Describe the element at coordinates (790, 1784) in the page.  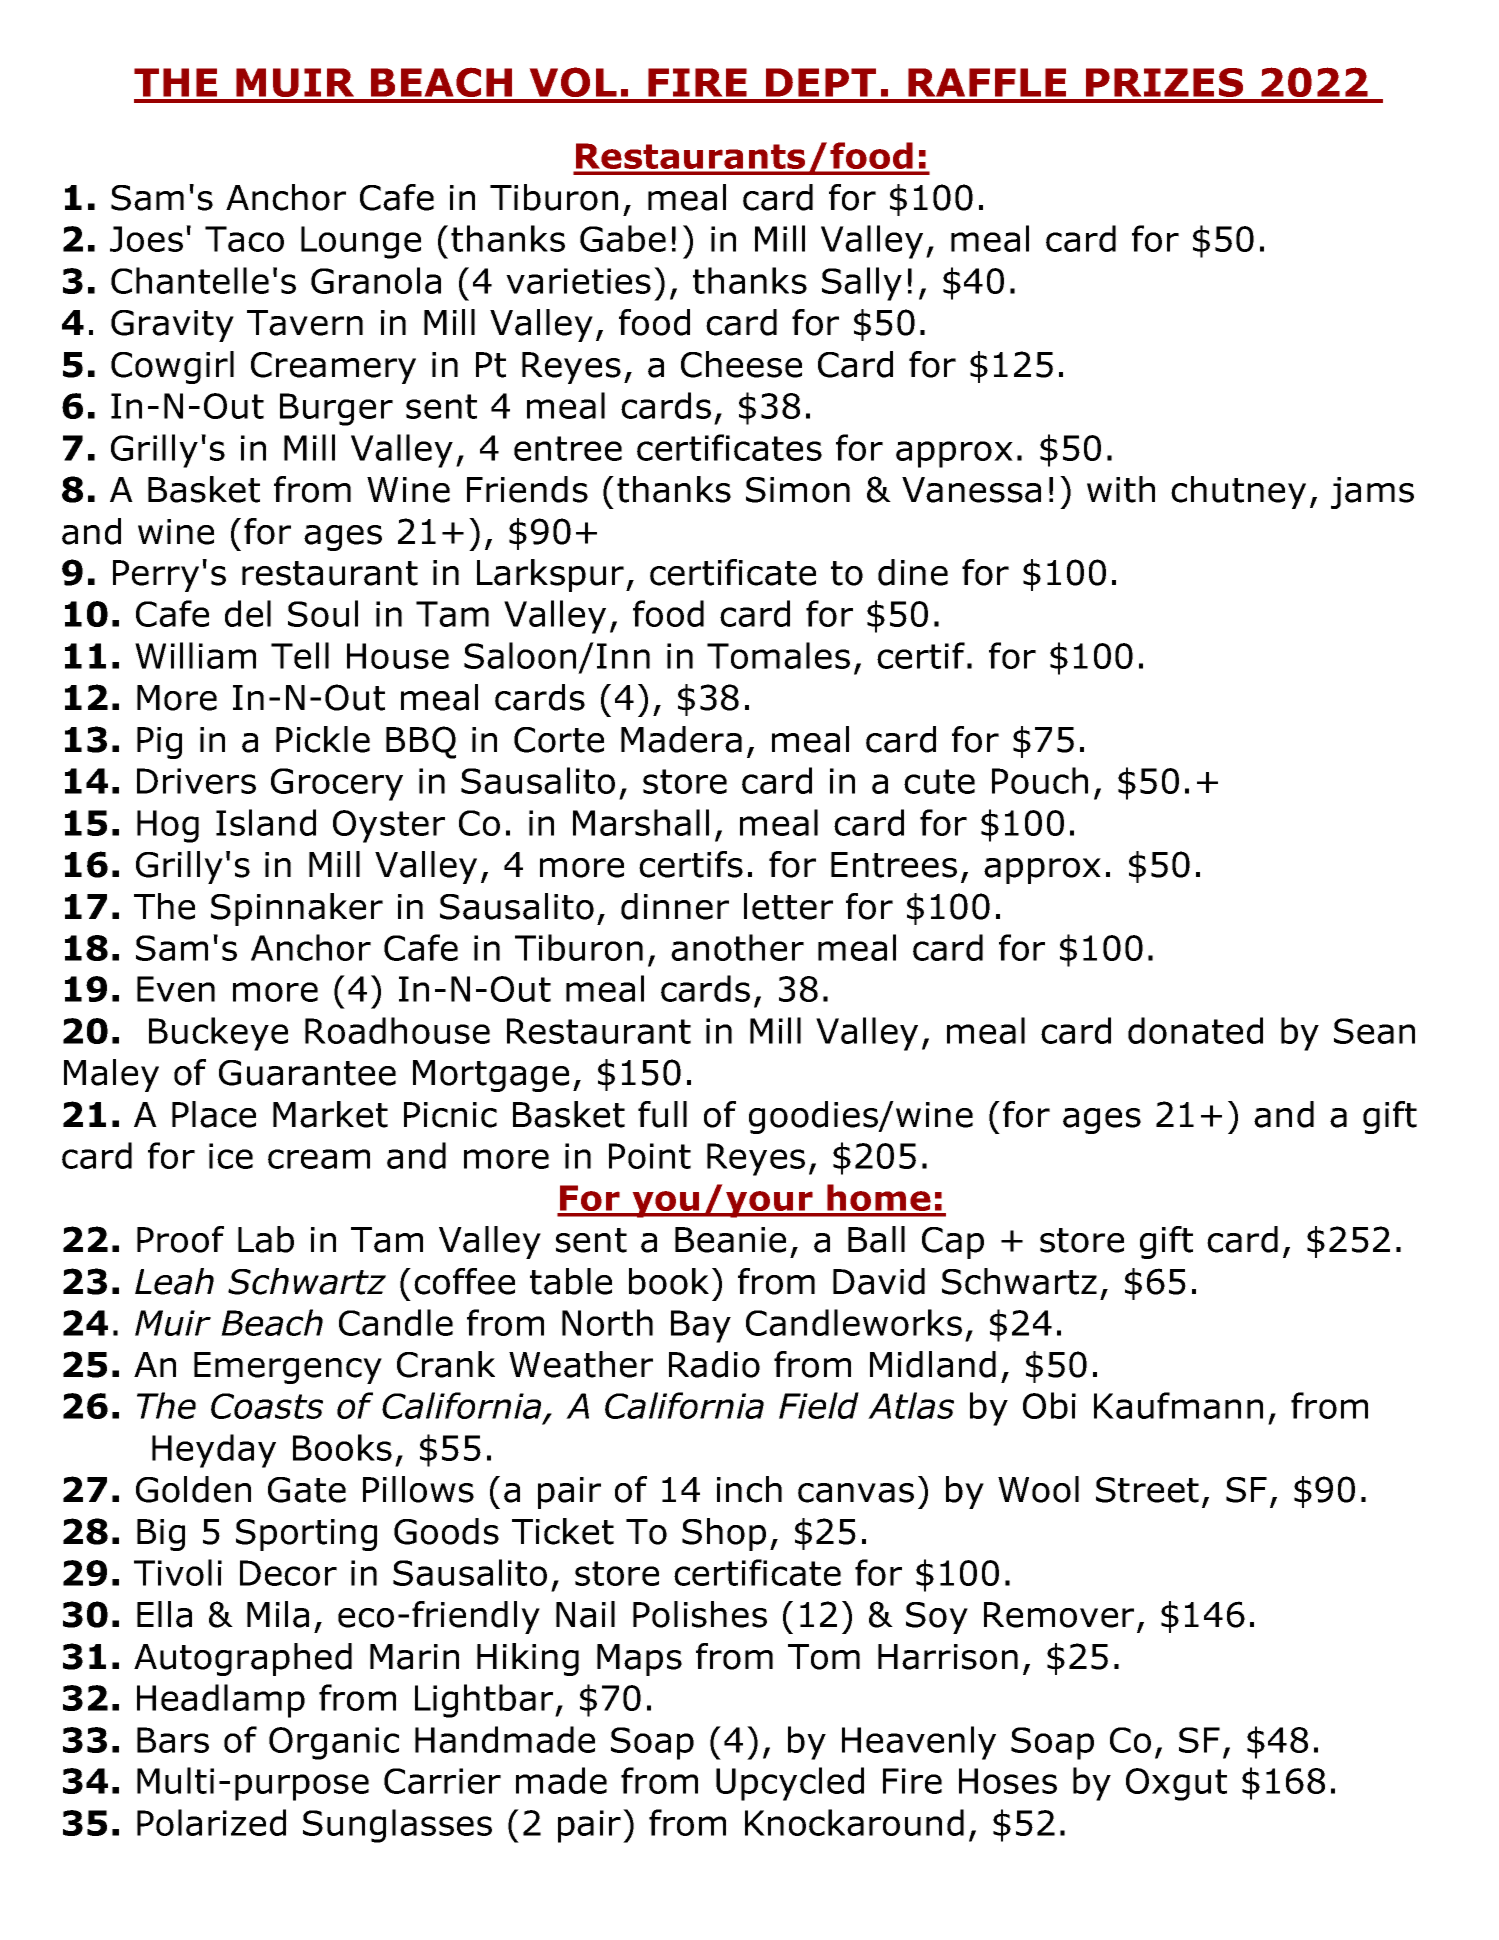
I see `Upcycled` at that location.
